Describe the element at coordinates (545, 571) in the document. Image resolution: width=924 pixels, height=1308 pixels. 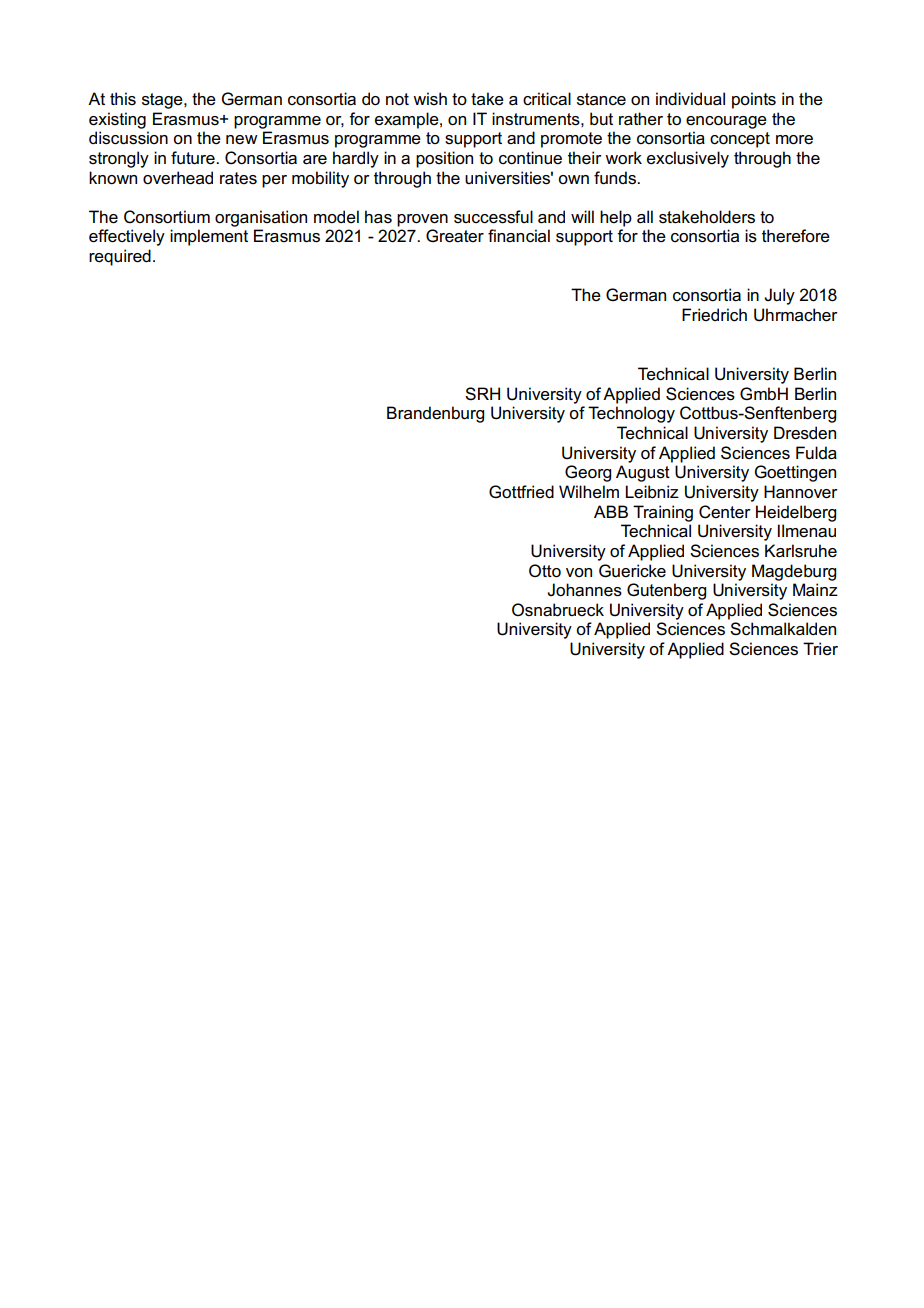
I see `Otto` at that location.
